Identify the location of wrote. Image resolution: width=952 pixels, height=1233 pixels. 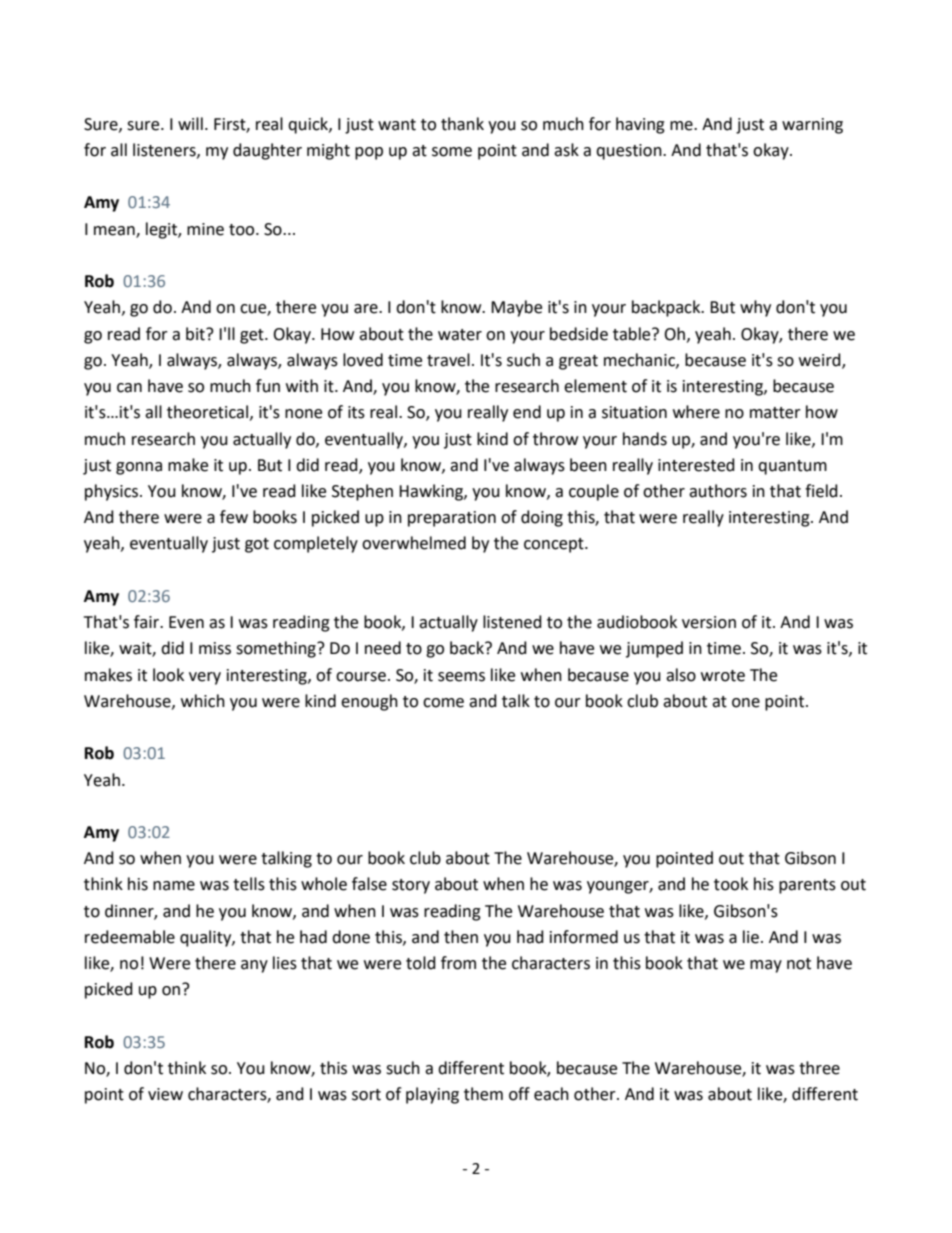
(723, 676).
